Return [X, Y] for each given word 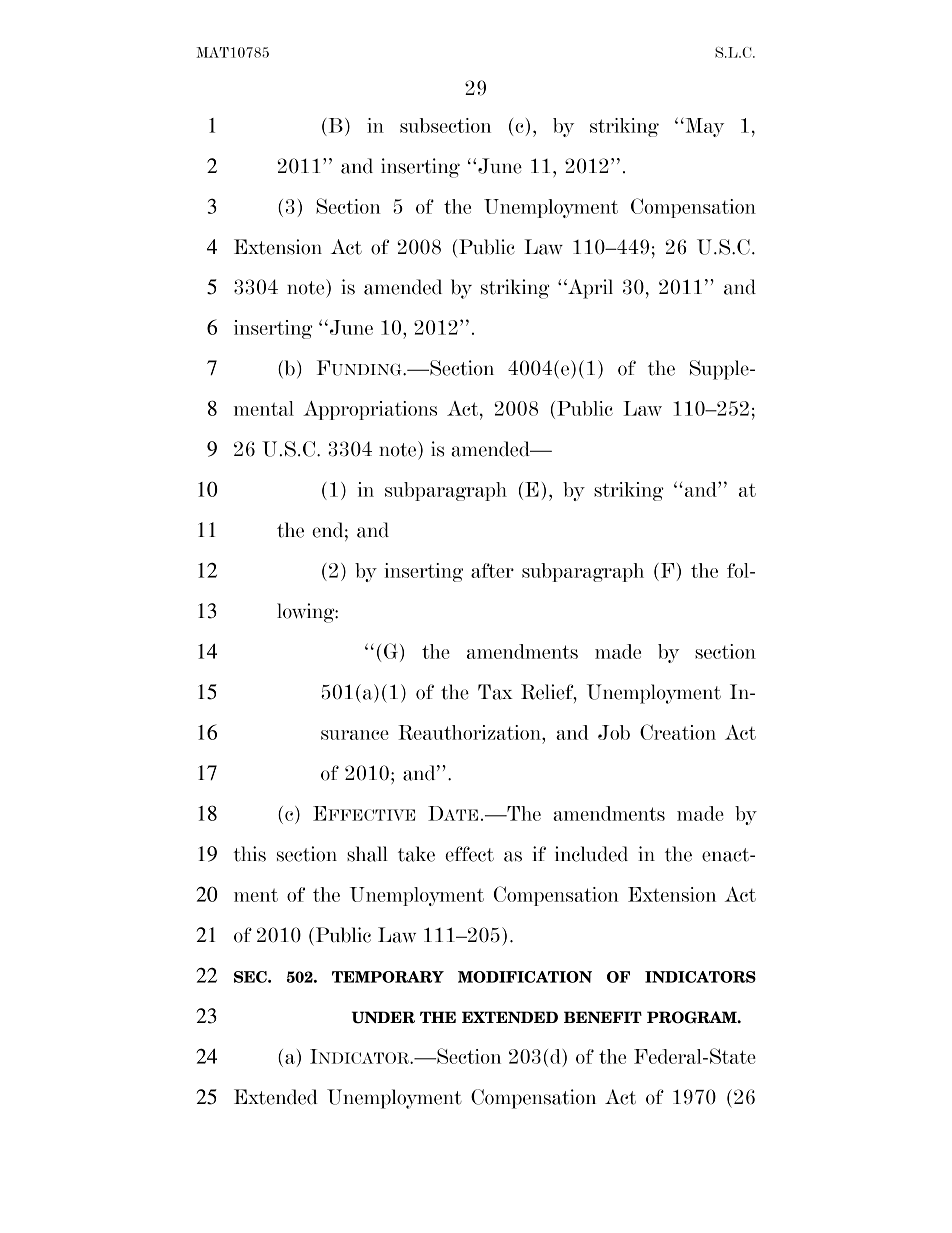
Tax [495, 692]
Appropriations [370, 410]
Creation [678, 732]
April [589, 289]
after [492, 570]
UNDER [383, 1017]
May [703, 127]
